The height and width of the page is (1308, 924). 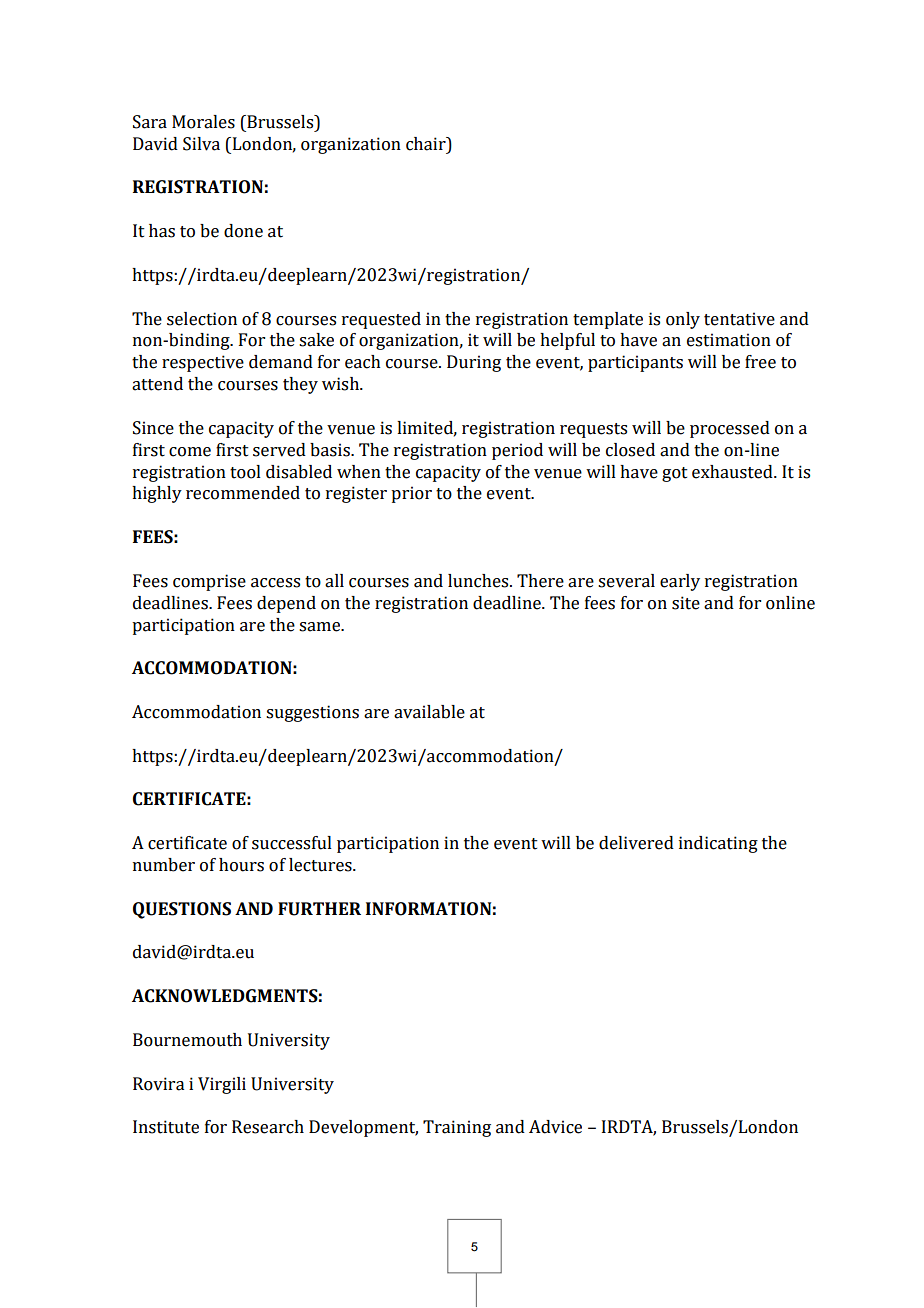 I want to click on successful, so click(x=292, y=843).
